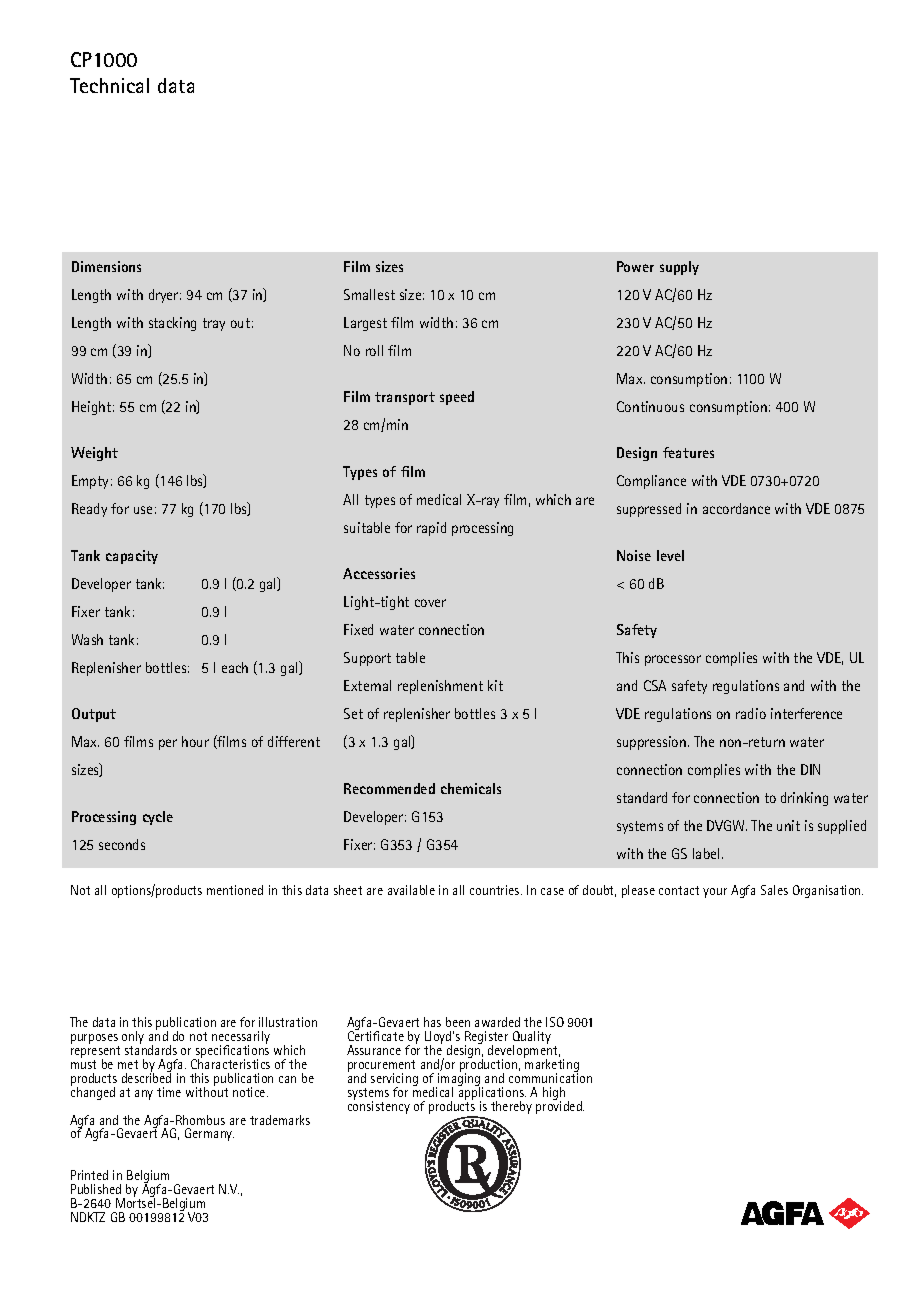 The image size is (924, 1308). I want to click on Smallest, so click(369, 294).
